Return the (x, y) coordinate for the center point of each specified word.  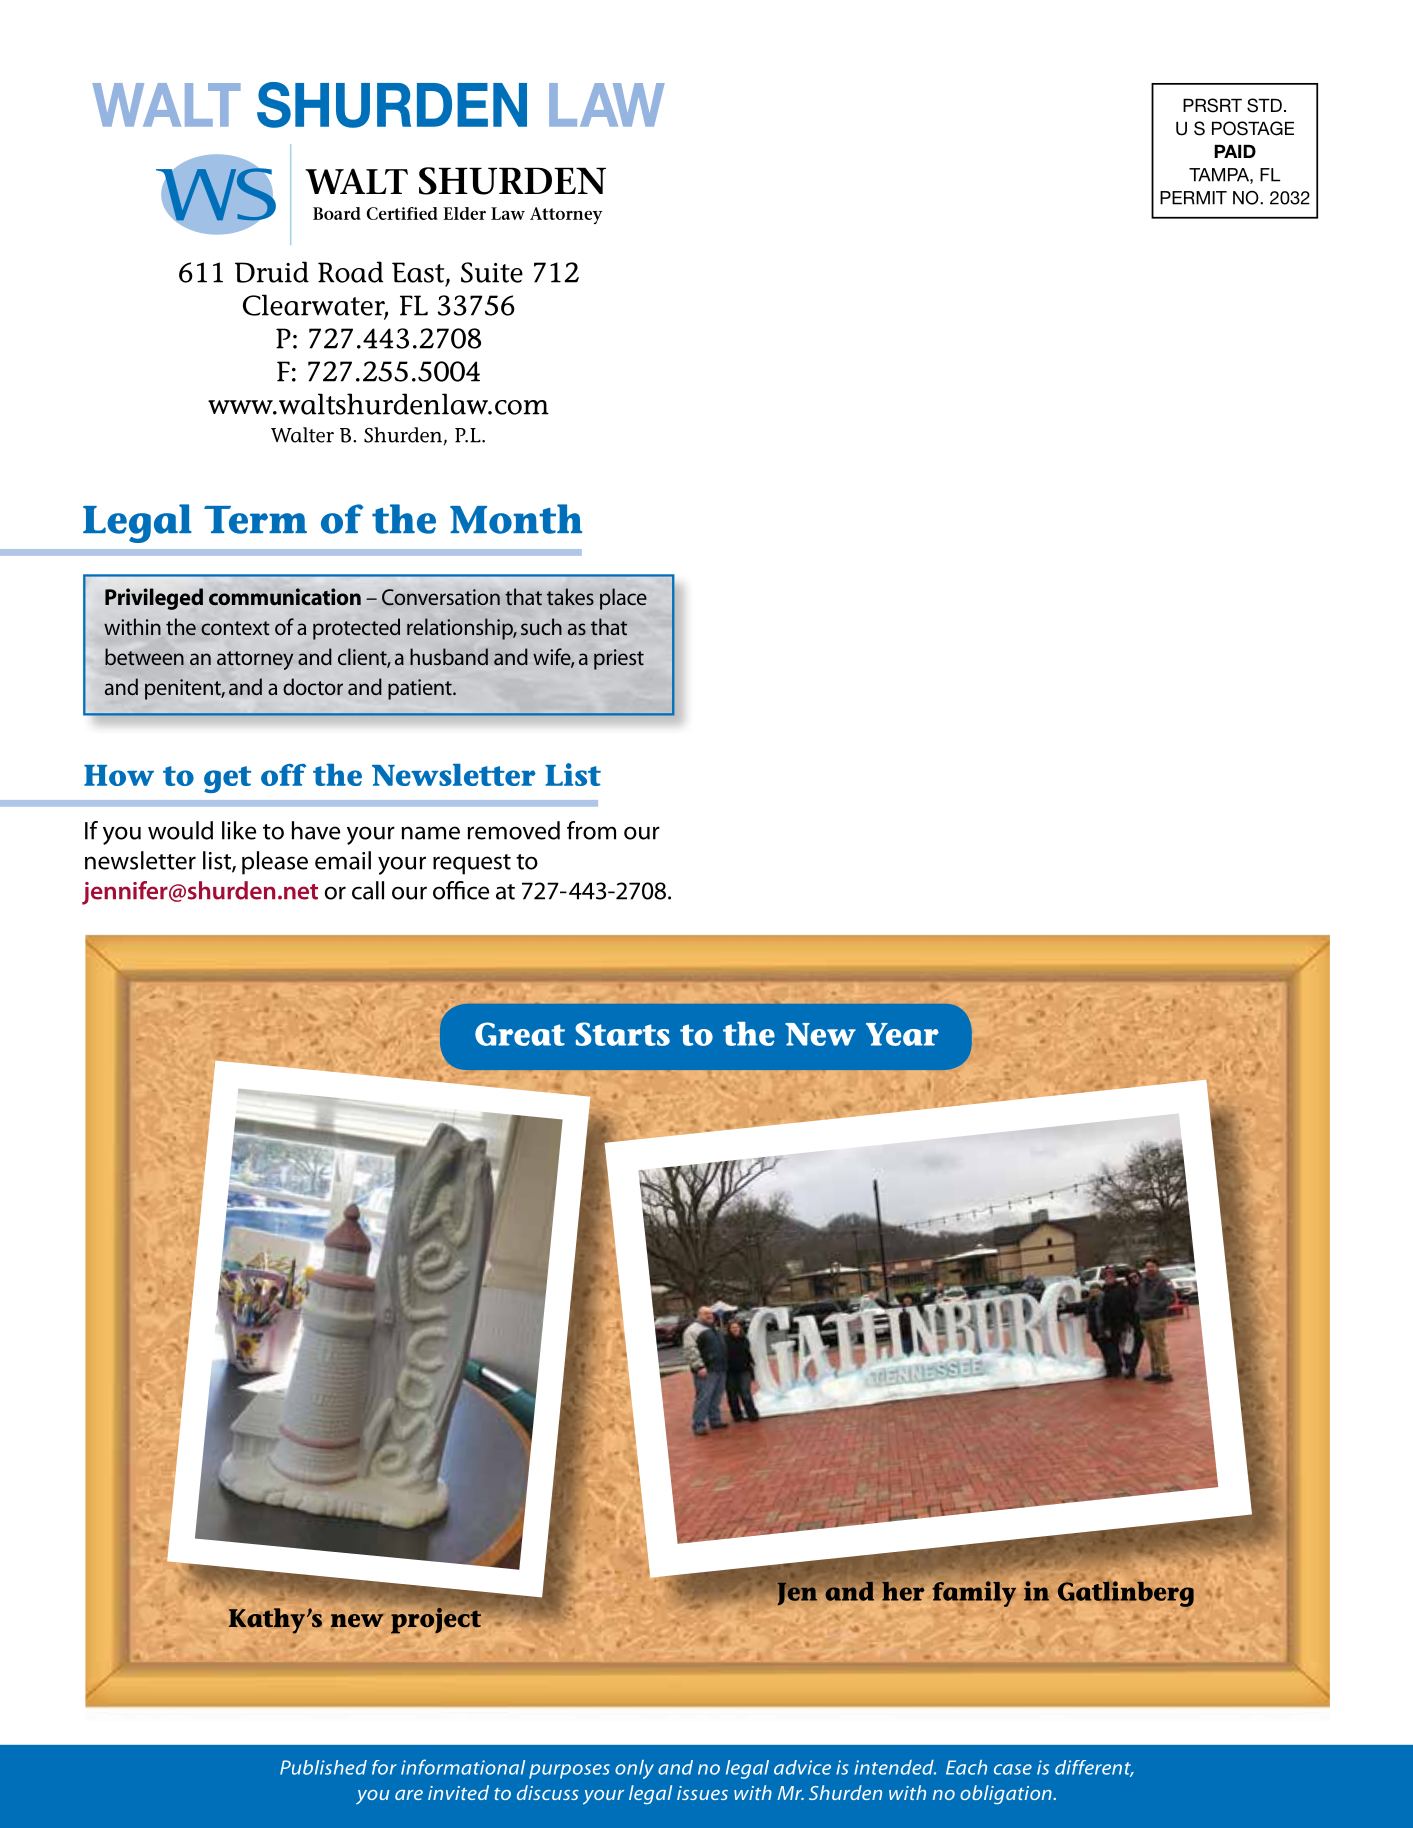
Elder (464, 213)
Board (337, 213)
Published (323, 1767)
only (634, 1769)
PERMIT (1193, 198)
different (1094, 1768)
